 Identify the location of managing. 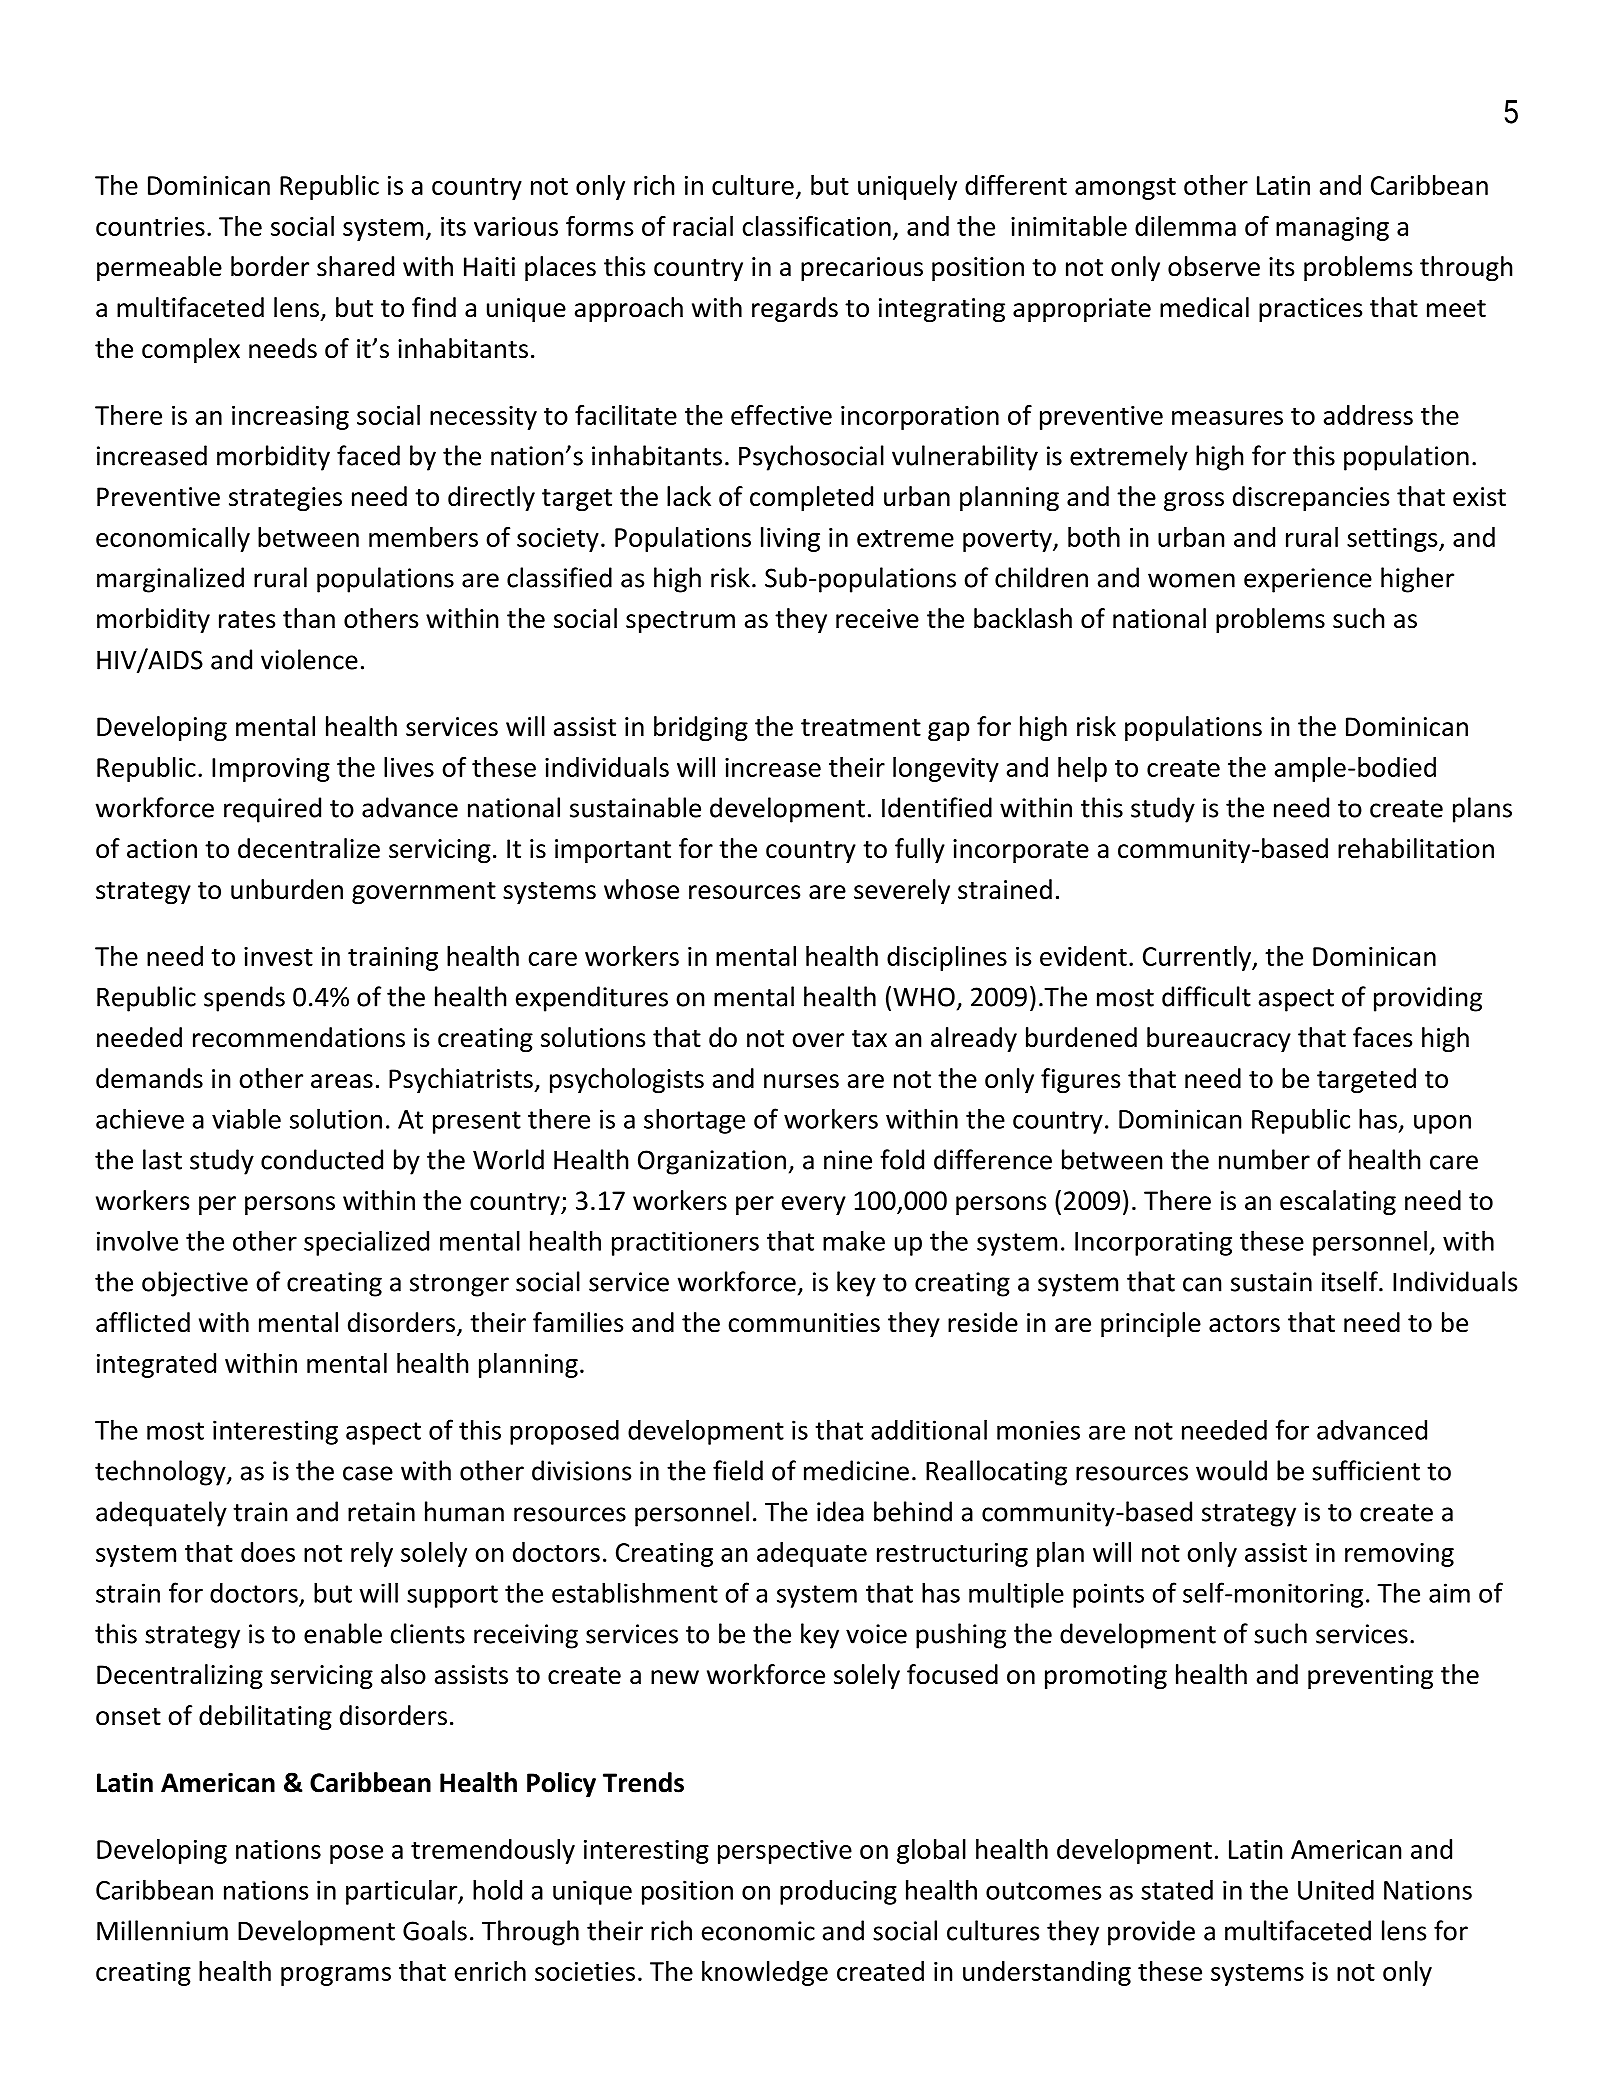
(1332, 229).
